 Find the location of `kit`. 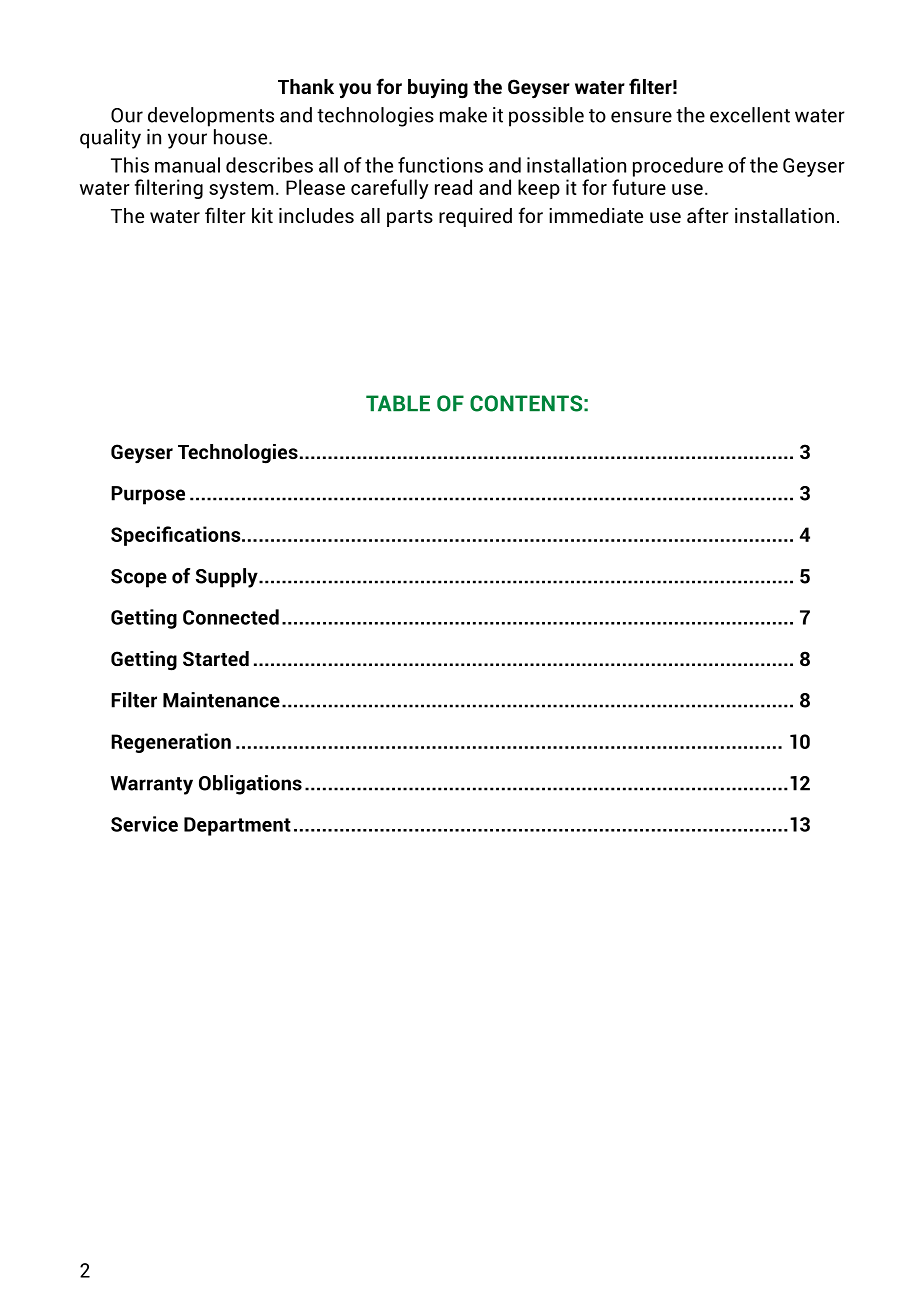

kit is located at coordinates (262, 215).
